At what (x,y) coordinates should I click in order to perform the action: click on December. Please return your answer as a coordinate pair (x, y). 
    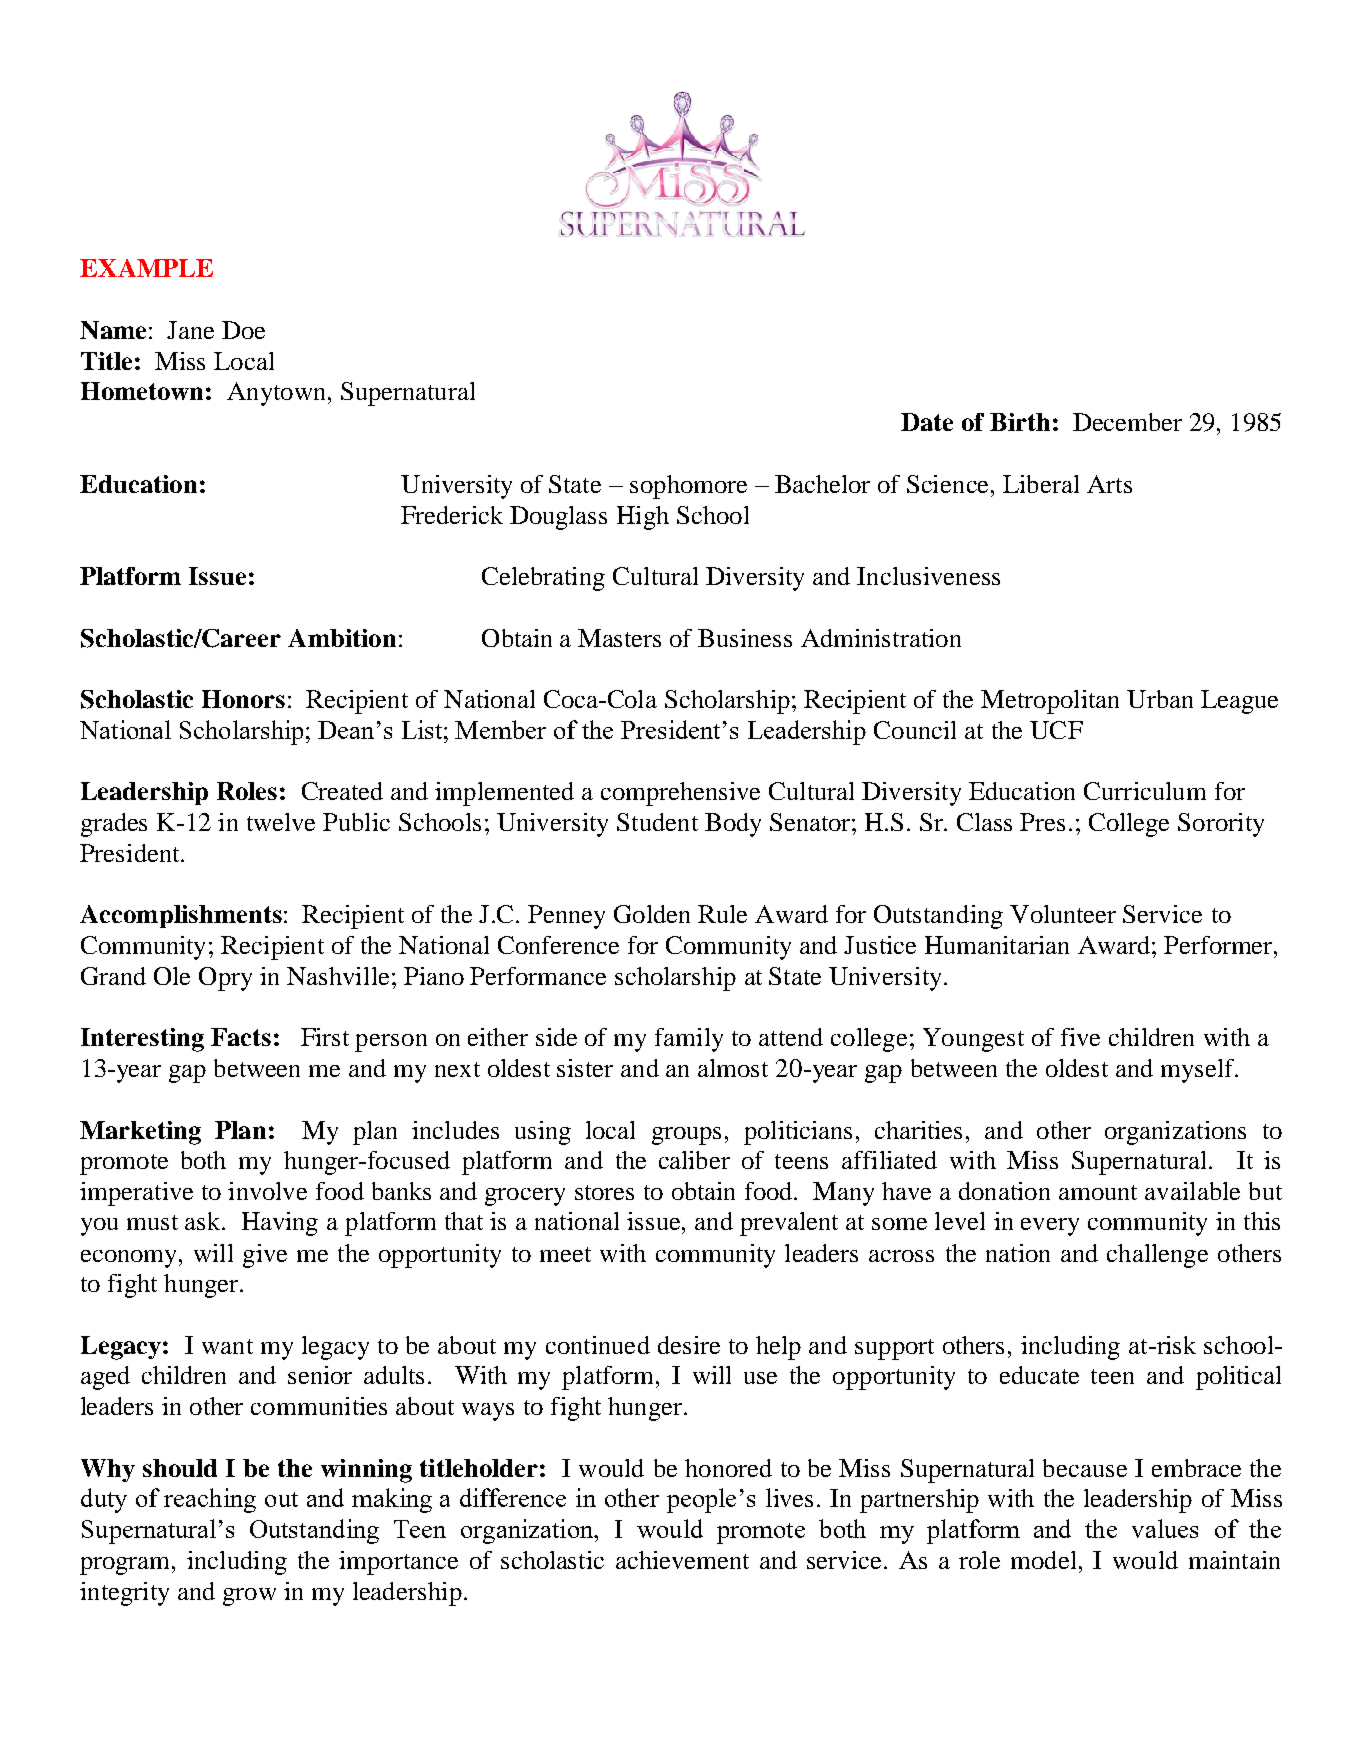
    Looking at the image, I should click on (1127, 422).
